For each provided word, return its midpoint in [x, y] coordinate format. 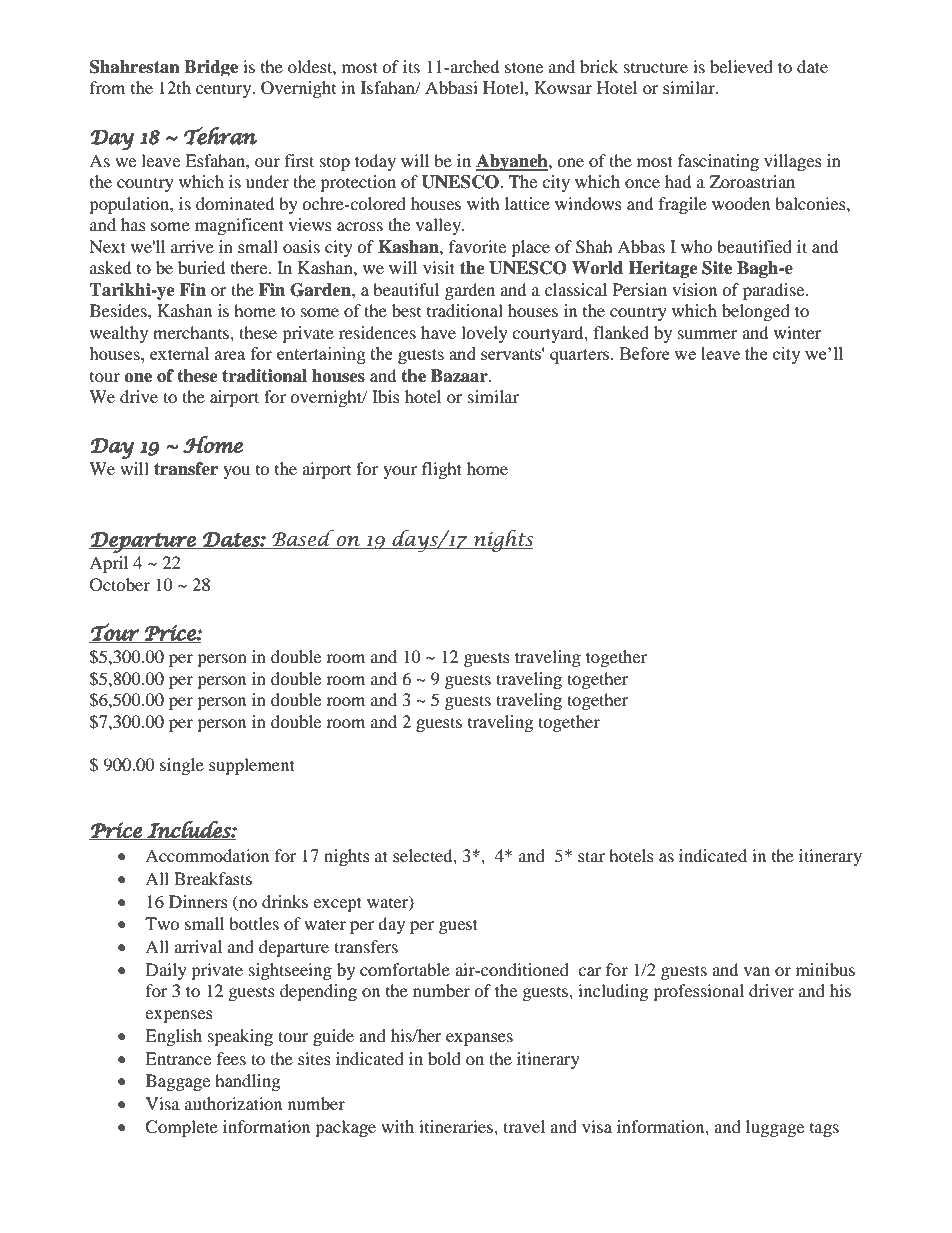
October [120, 585]
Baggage [178, 1082]
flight [442, 470]
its [411, 66]
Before [645, 353]
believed [741, 66]
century [225, 91]
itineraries [457, 1126]
